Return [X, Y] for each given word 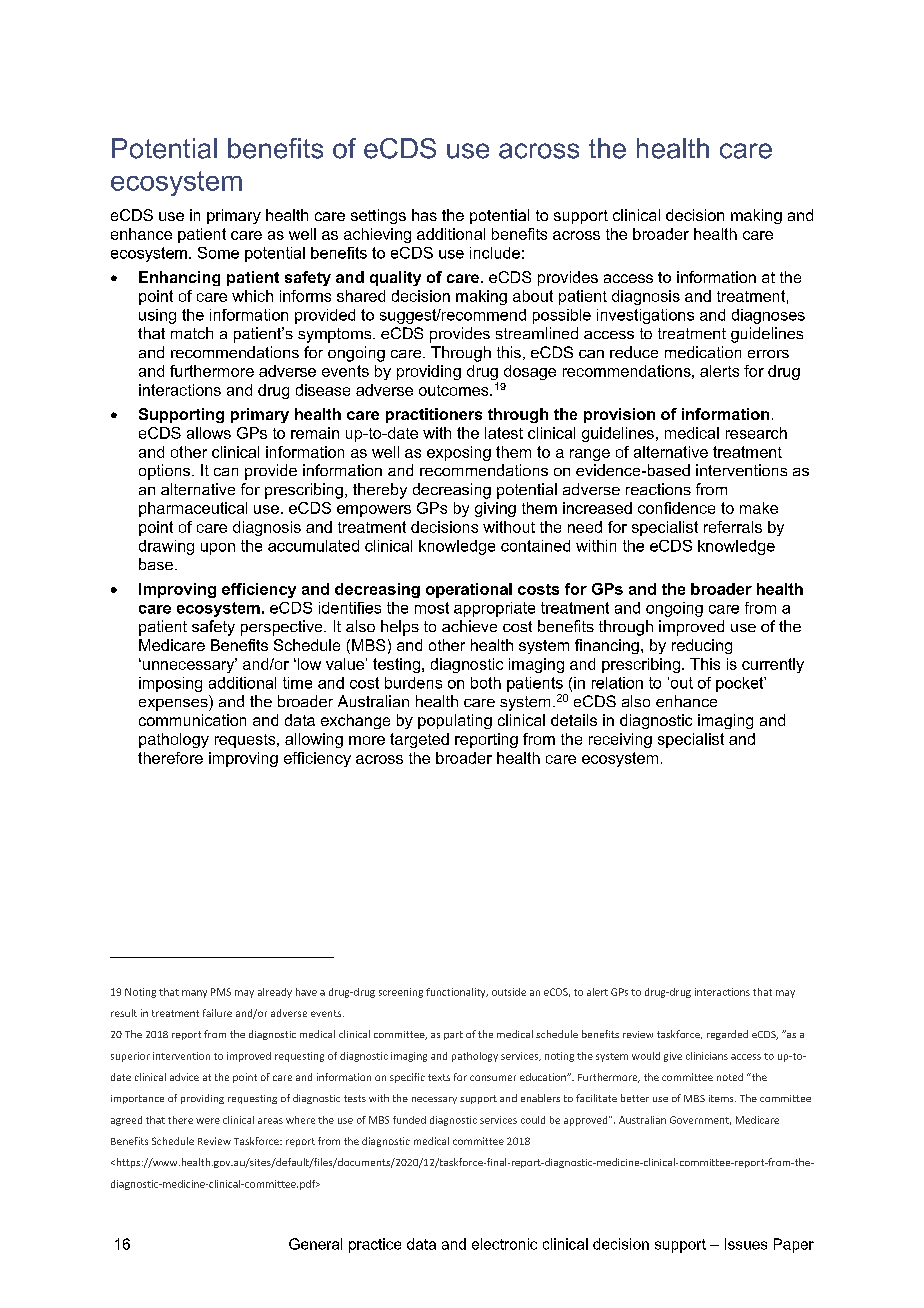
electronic [504, 1244]
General [315, 1244]
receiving [620, 740]
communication [192, 720]
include [495, 253]
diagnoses [768, 316]
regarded [727, 1035]
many [194, 994]
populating [455, 721]
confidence [676, 508]
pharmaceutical [193, 509]
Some [218, 253]
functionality [457, 993]
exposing [459, 453]
